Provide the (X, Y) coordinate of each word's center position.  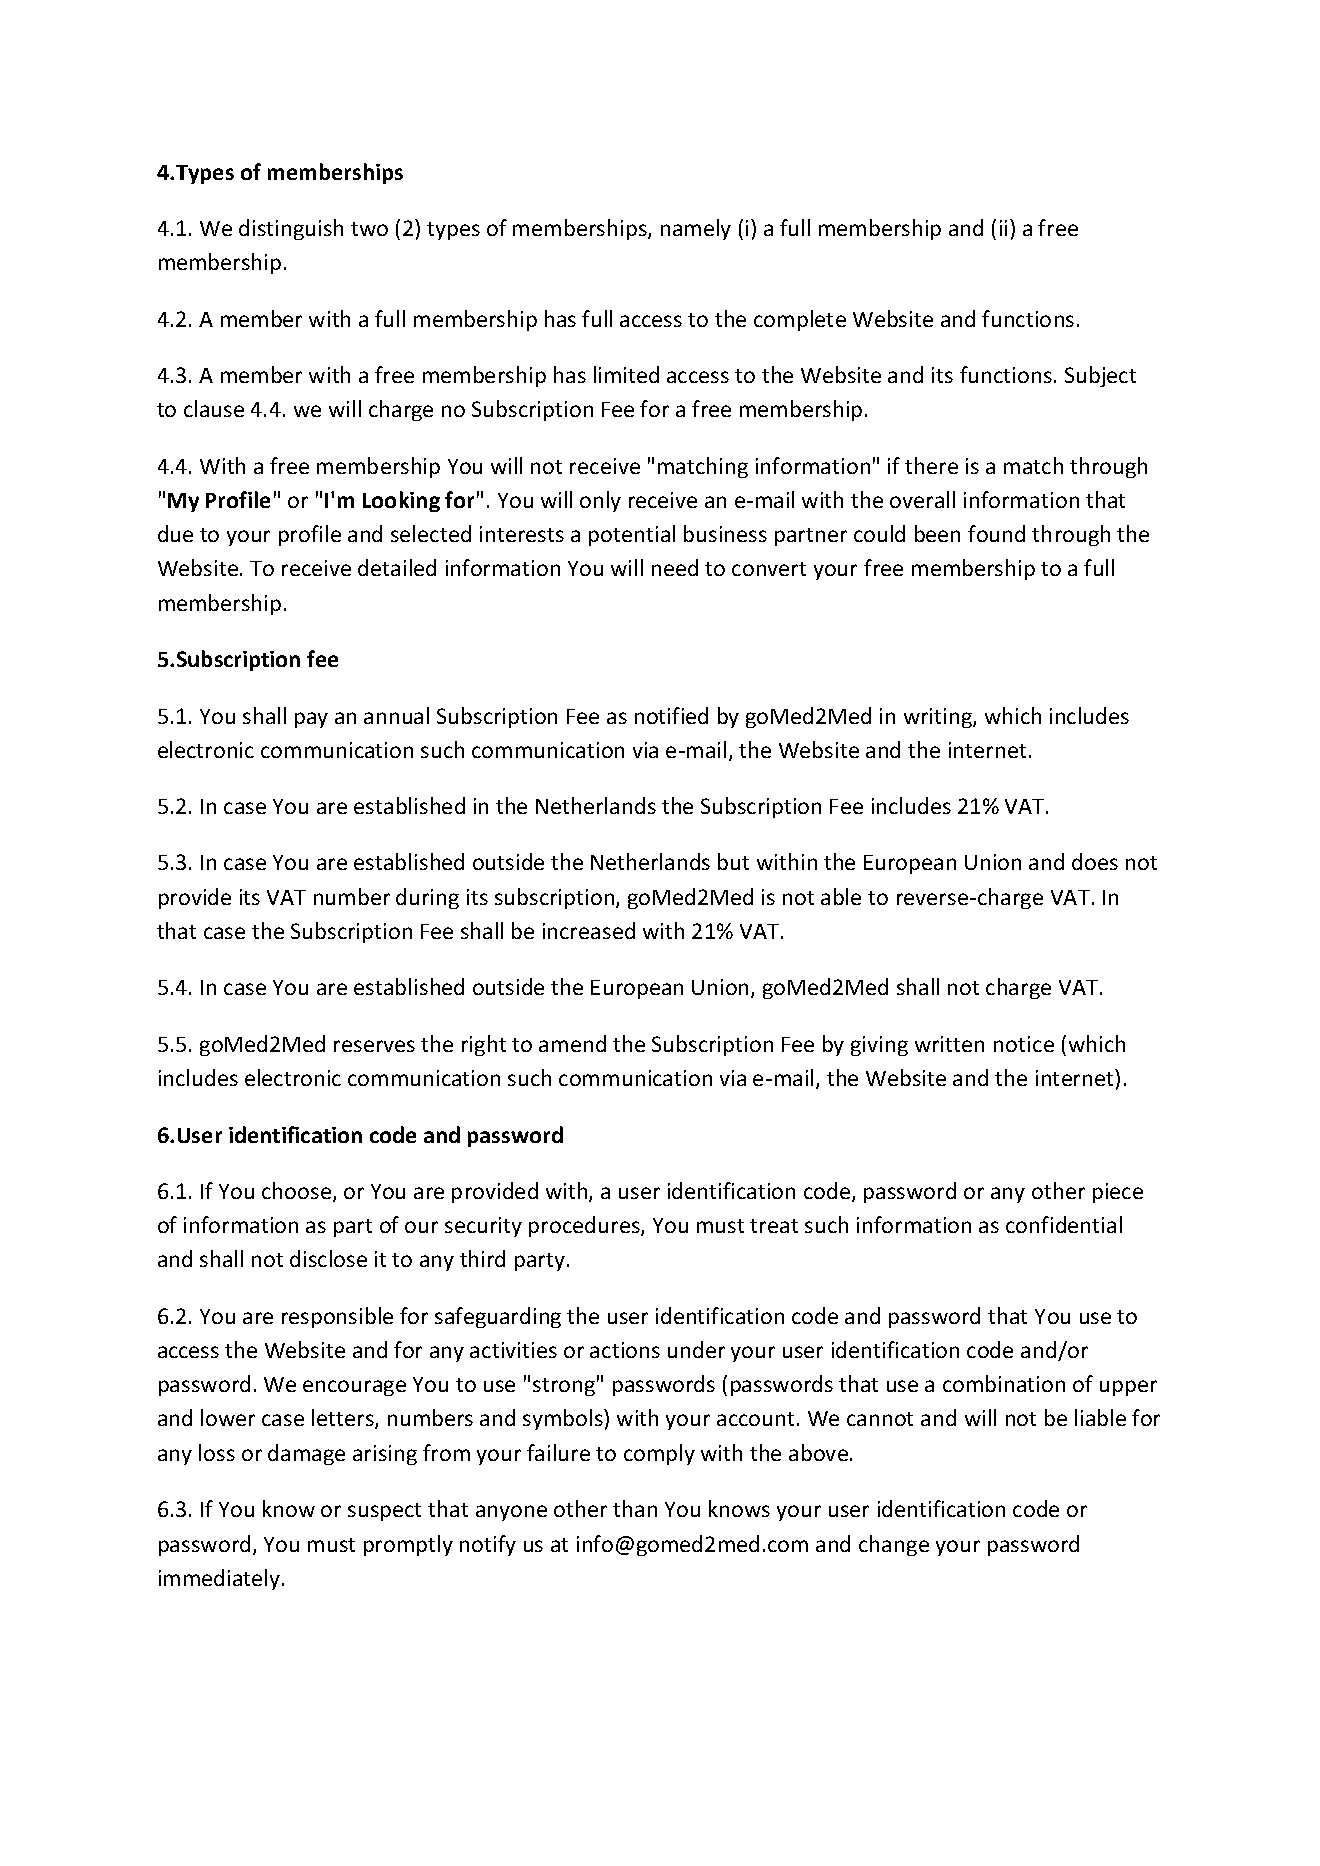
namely (696, 229)
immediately (221, 1579)
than (635, 1508)
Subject (1100, 376)
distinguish (291, 229)
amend (572, 1043)
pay (311, 720)
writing (939, 718)
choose (298, 1192)
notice (1024, 1044)
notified (671, 715)
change (894, 1545)
